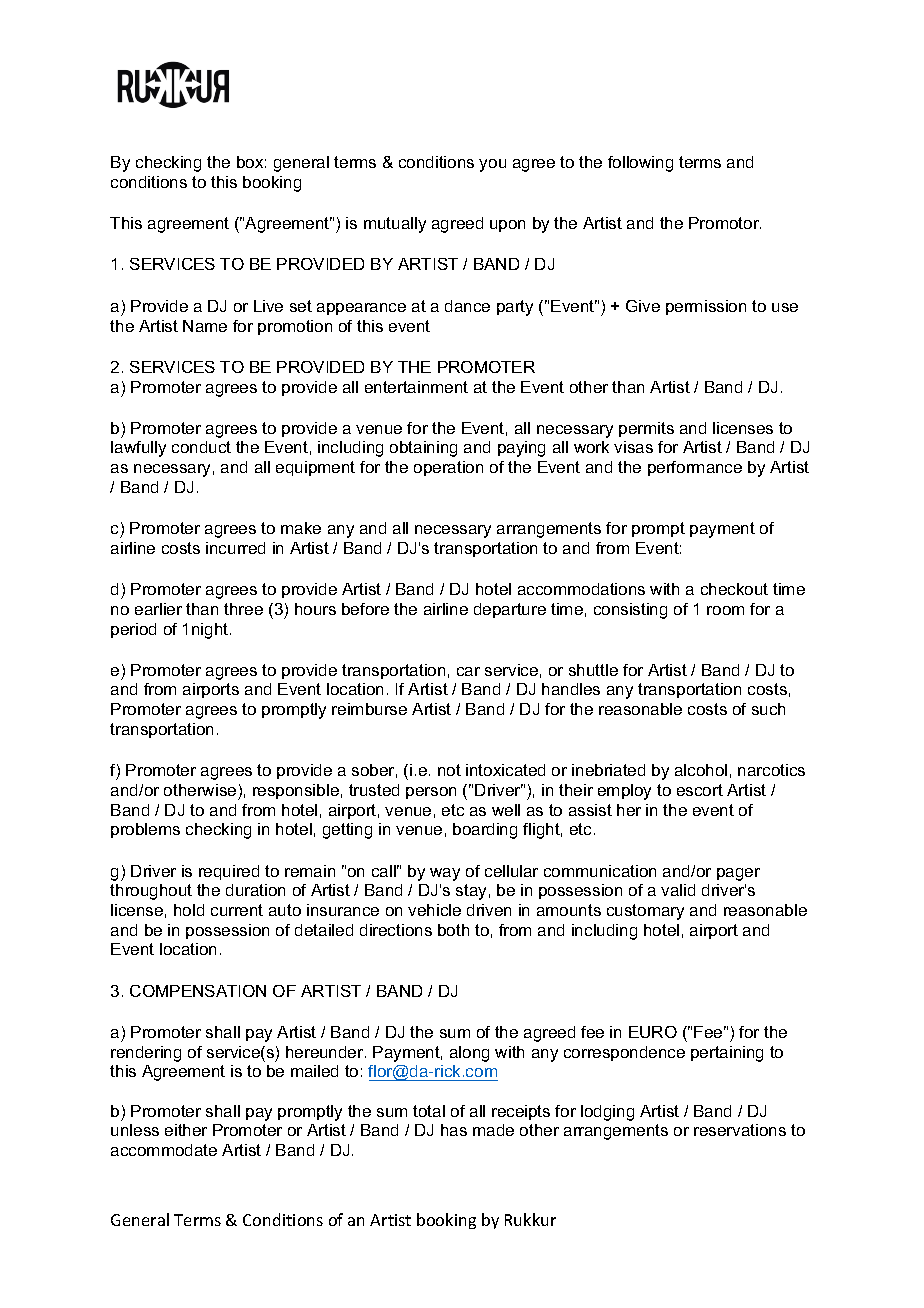 The width and height of the screenshot is (924, 1308). Describe the element at coordinates (201, 447) in the screenshot. I see `conduct` at that location.
